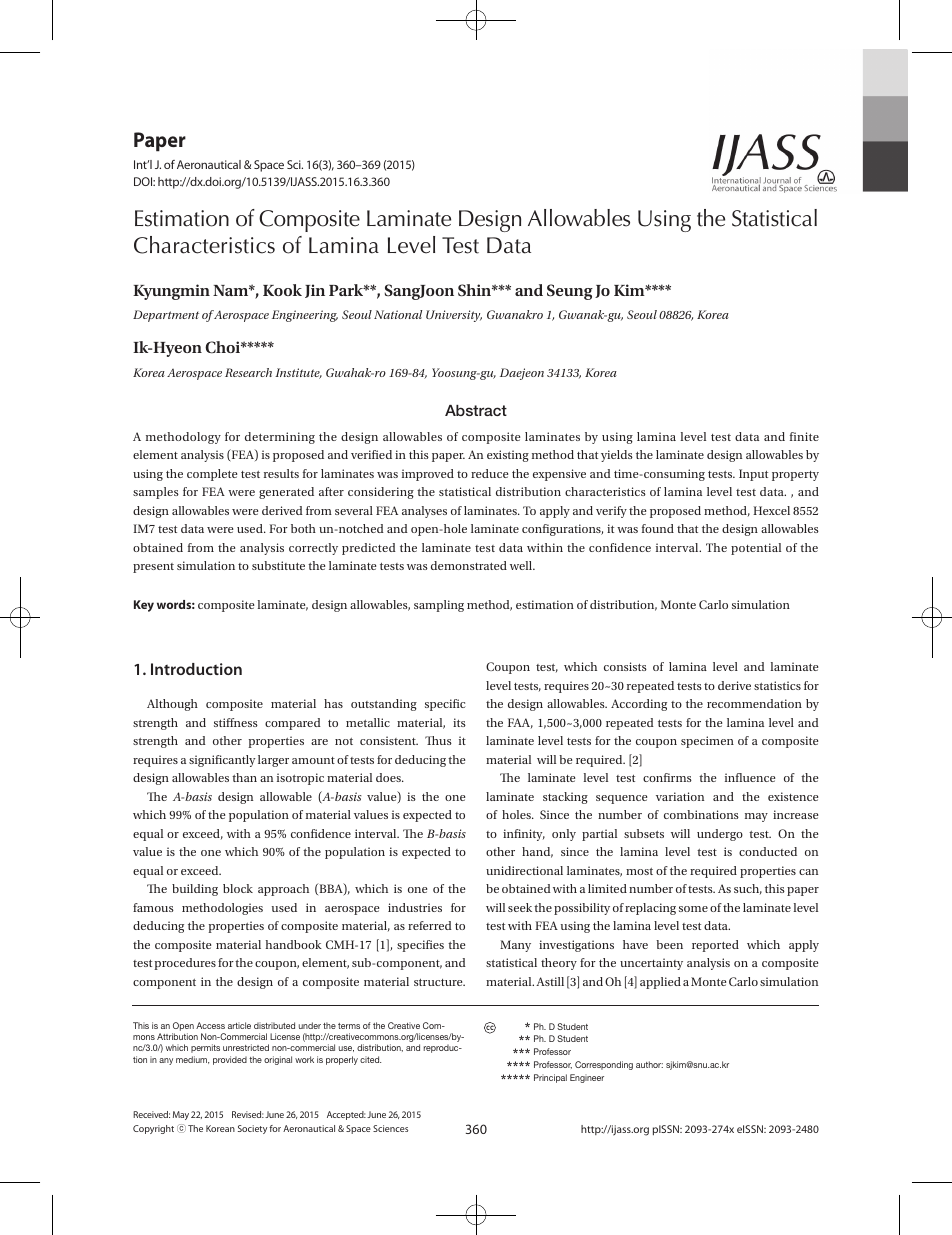 The image size is (952, 1235). I want to click on Revised, so click(248, 1114).
